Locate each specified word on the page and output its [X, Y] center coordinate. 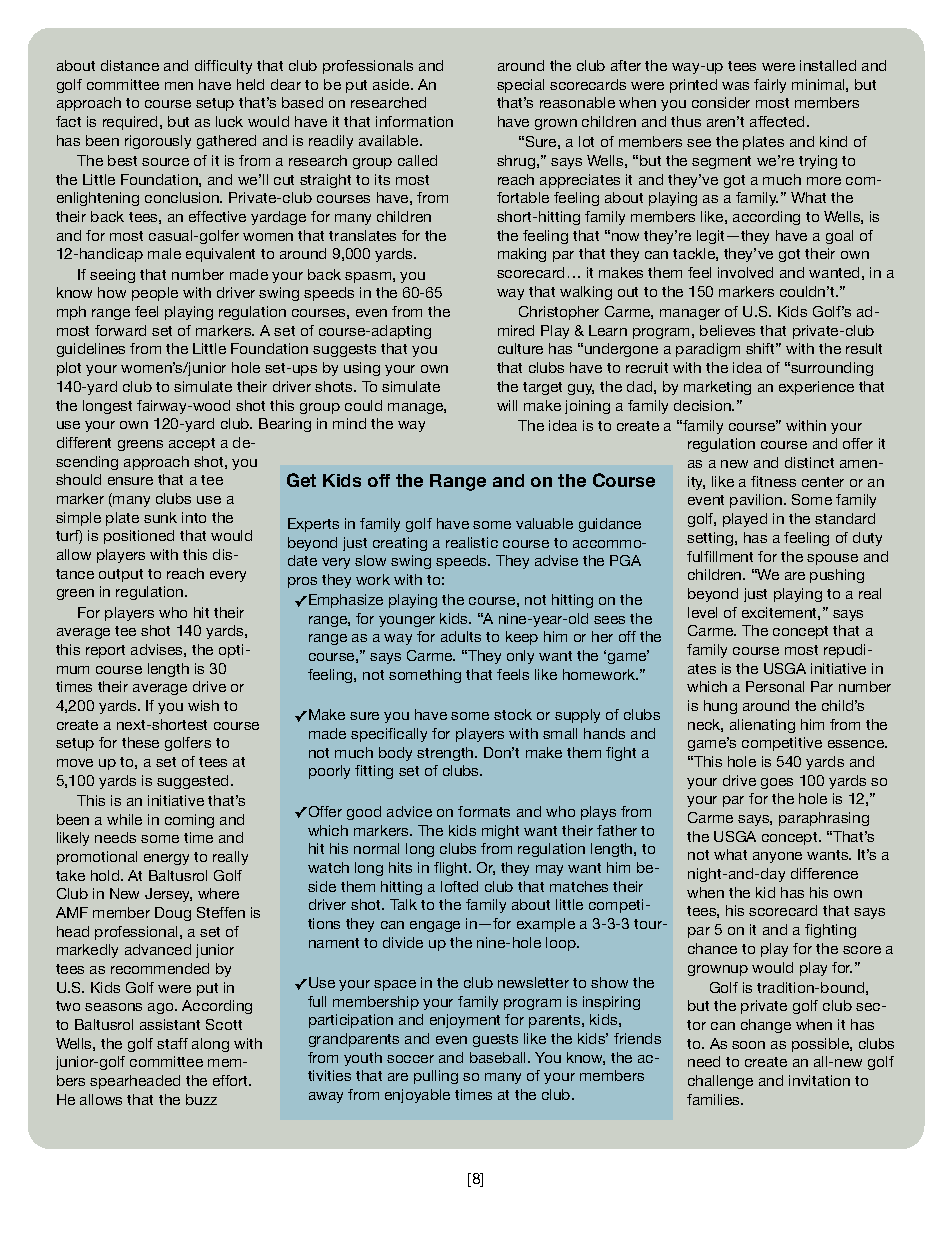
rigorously [158, 142]
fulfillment [720, 556]
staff [172, 1043]
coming [189, 821]
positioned [139, 537]
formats [484, 811]
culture [520, 348]
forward [120, 330]
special [520, 86]
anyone [777, 857]
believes [727, 330]
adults [461, 636]
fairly [770, 86]
